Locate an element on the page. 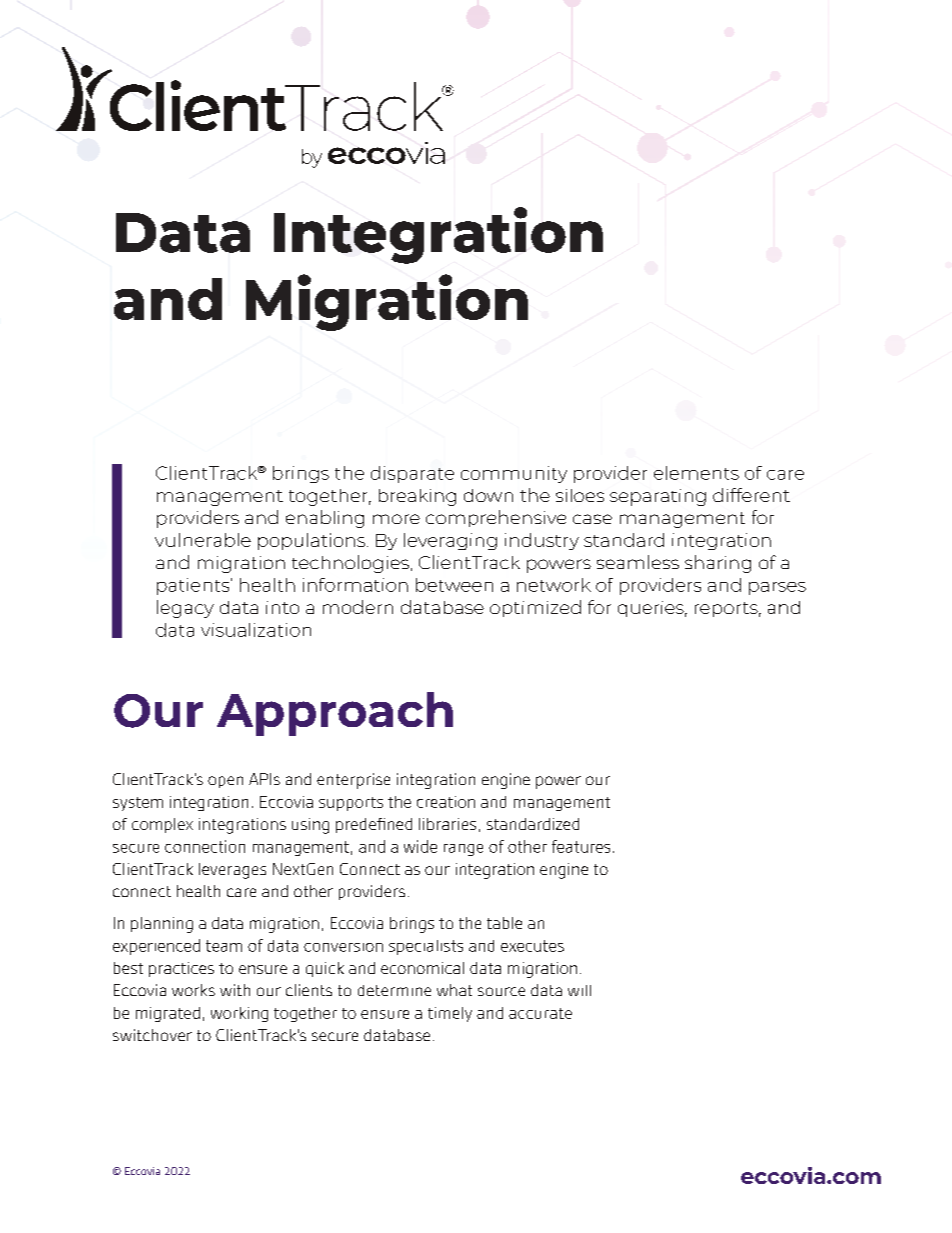  creation is located at coordinates (446, 802).
